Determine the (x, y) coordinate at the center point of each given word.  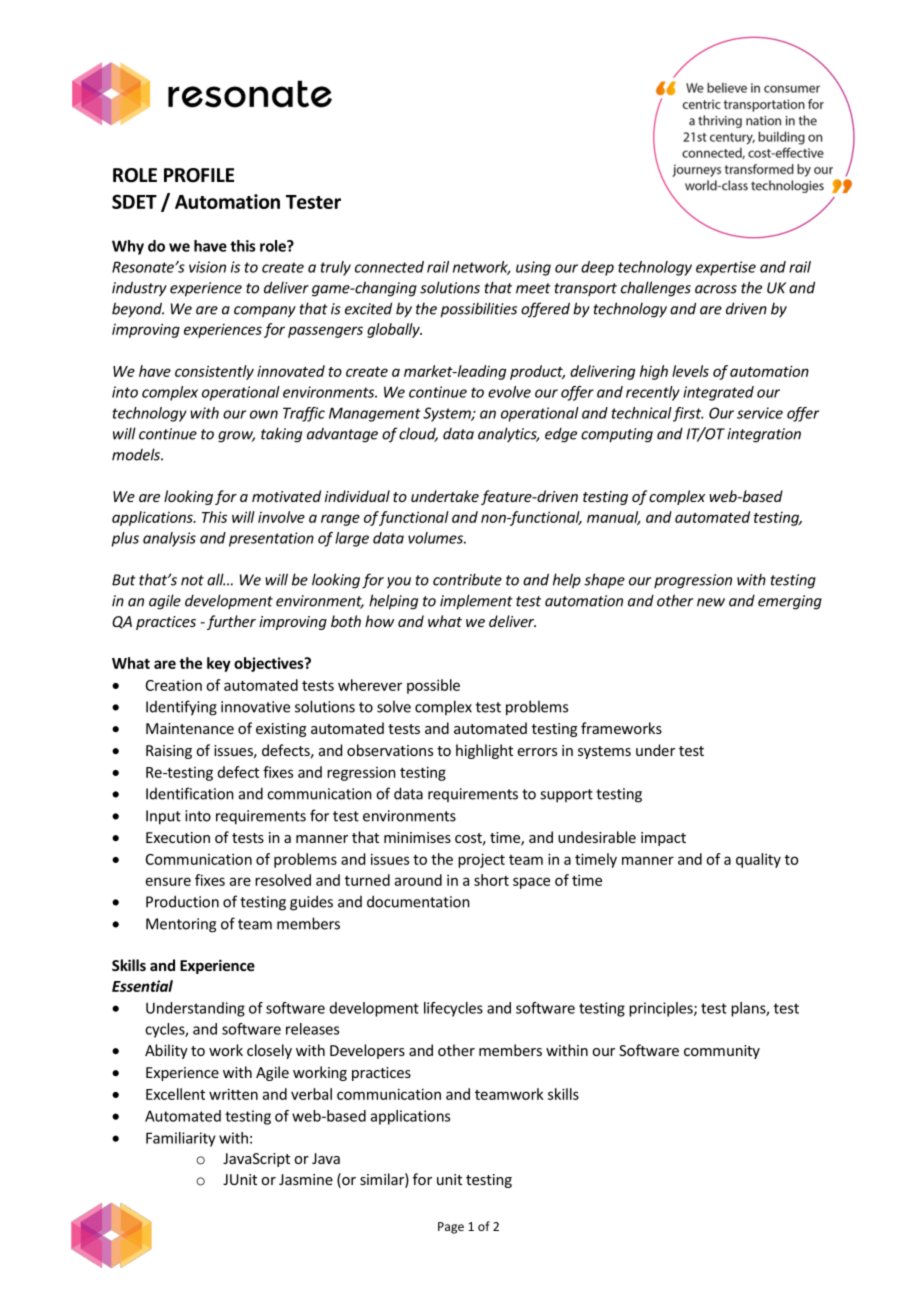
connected (389, 267)
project (481, 860)
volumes (437, 538)
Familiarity (181, 1139)
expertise (726, 268)
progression (693, 581)
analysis (169, 539)
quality (758, 860)
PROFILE (199, 175)
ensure (168, 881)
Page (451, 1228)
